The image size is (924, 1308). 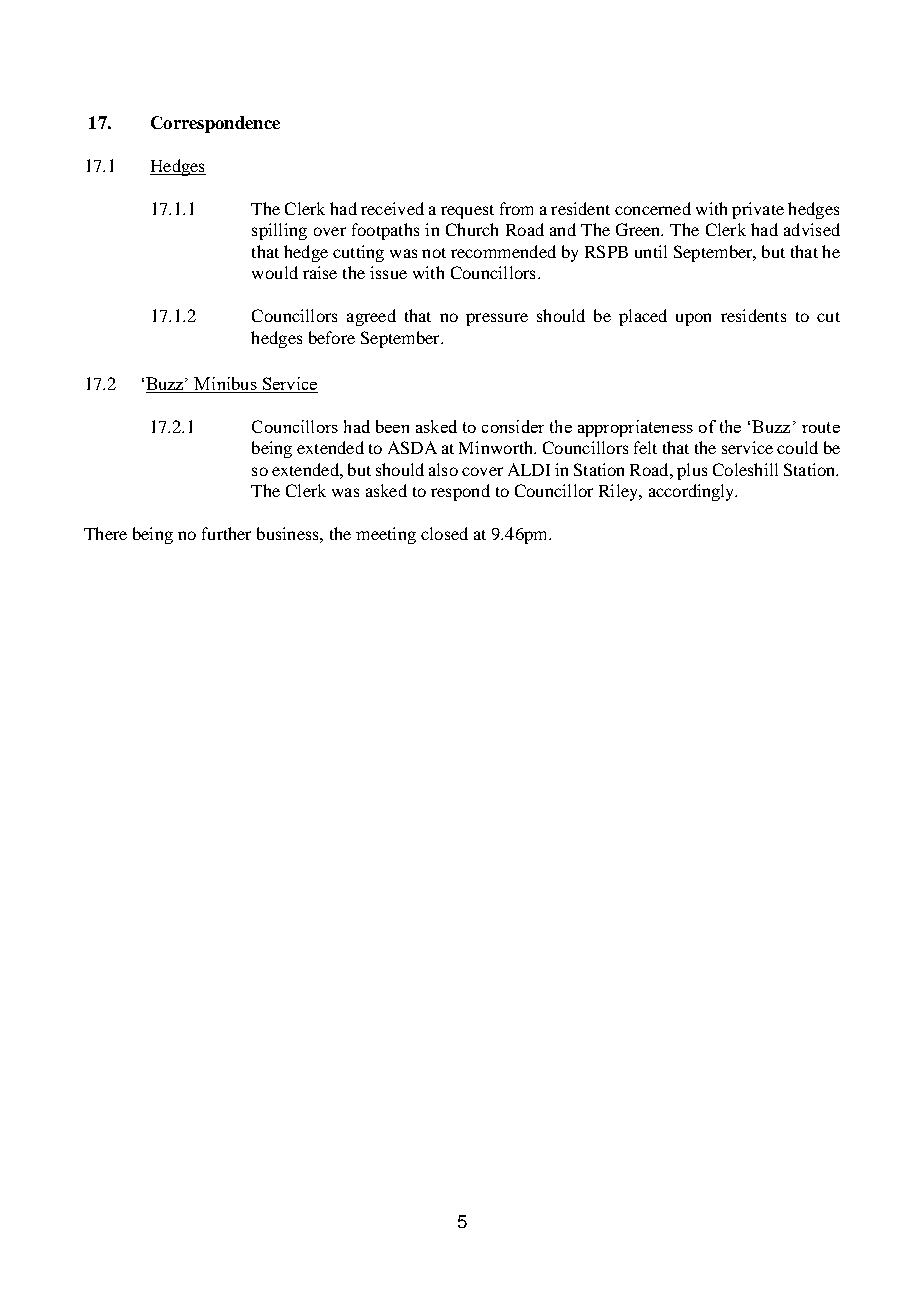 What do you see at coordinates (226, 533) in the screenshot?
I see `further` at bounding box center [226, 533].
